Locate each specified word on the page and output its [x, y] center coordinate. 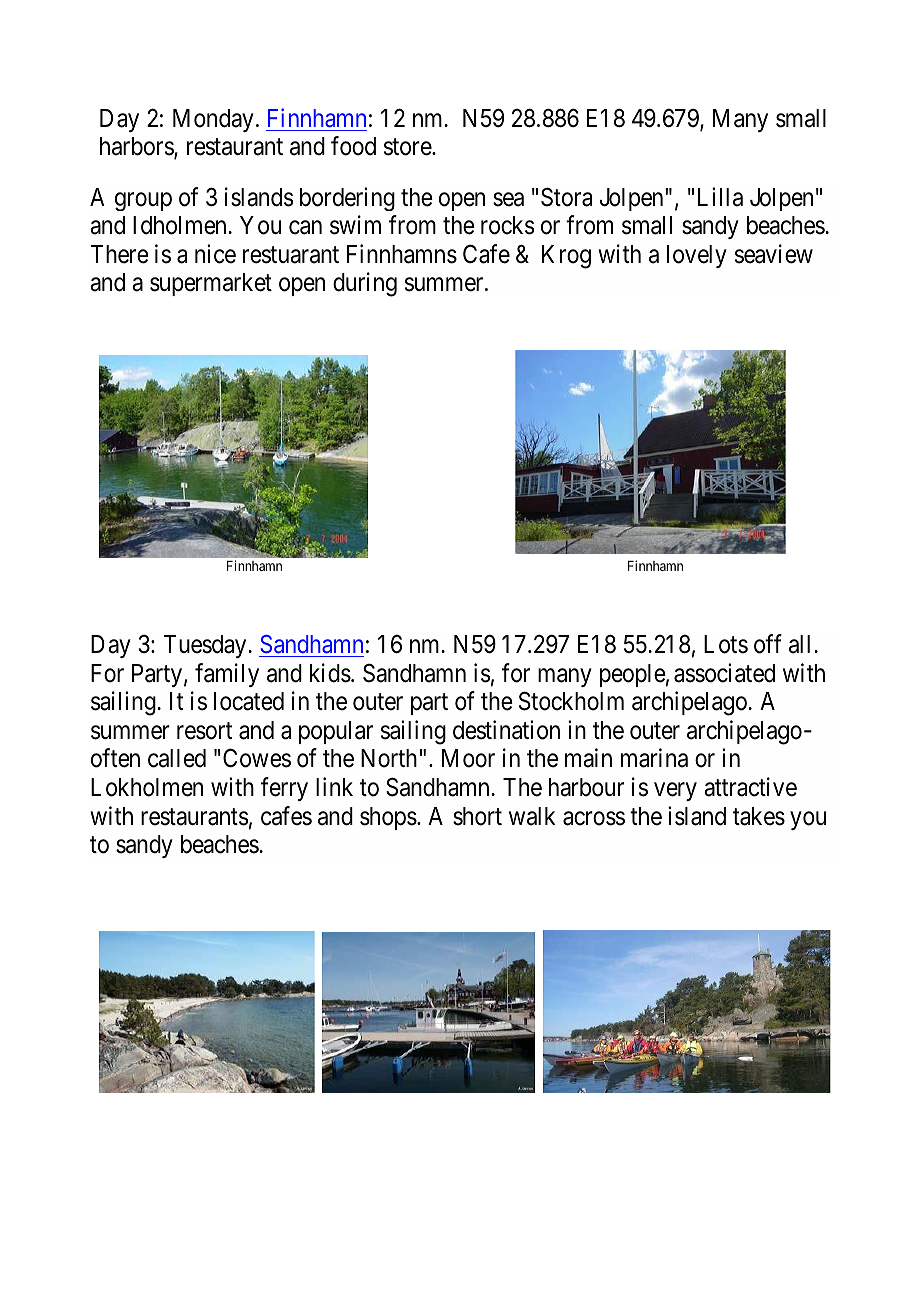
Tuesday [206, 646]
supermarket [211, 284]
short [477, 816]
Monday [213, 120]
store [408, 147]
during [365, 284]
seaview [774, 254]
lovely [697, 256]
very [675, 792]
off [768, 644]
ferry [284, 789]
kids [330, 673]
